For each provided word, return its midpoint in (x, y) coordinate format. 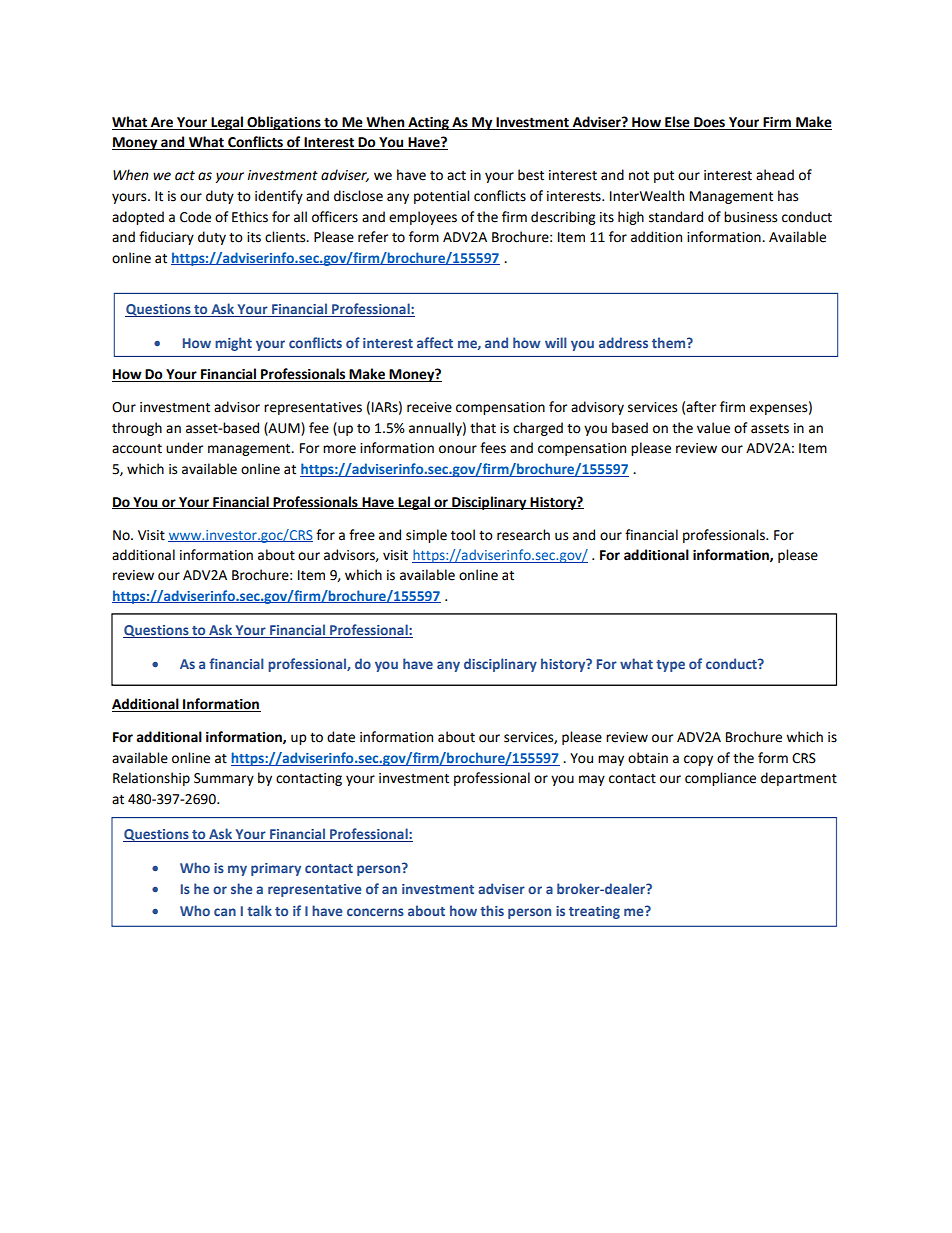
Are (162, 123)
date (341, 737)
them (670, 342)
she (242, 888)
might (233, 344)
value (713, 428)
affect (435, 342)
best (531, 175)
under (184, 448)
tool (463, 535)
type (670, 666)
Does (709, 123)
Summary (224, 779)
